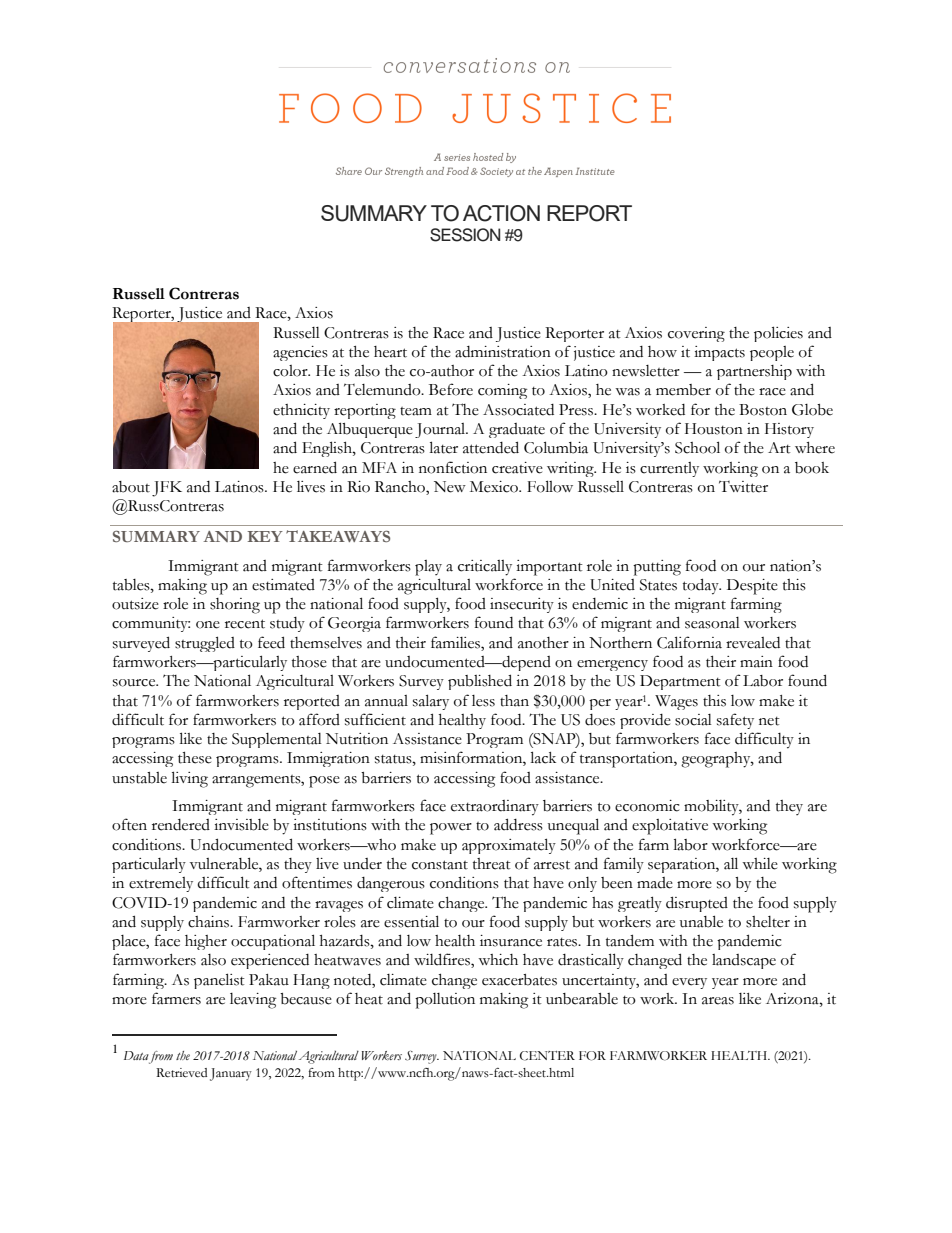 The image size is (952, 1233). What do you see at coordinates (495, 487) in the screenshot?
I see `Mexico` at bounding box center [495, 487].
